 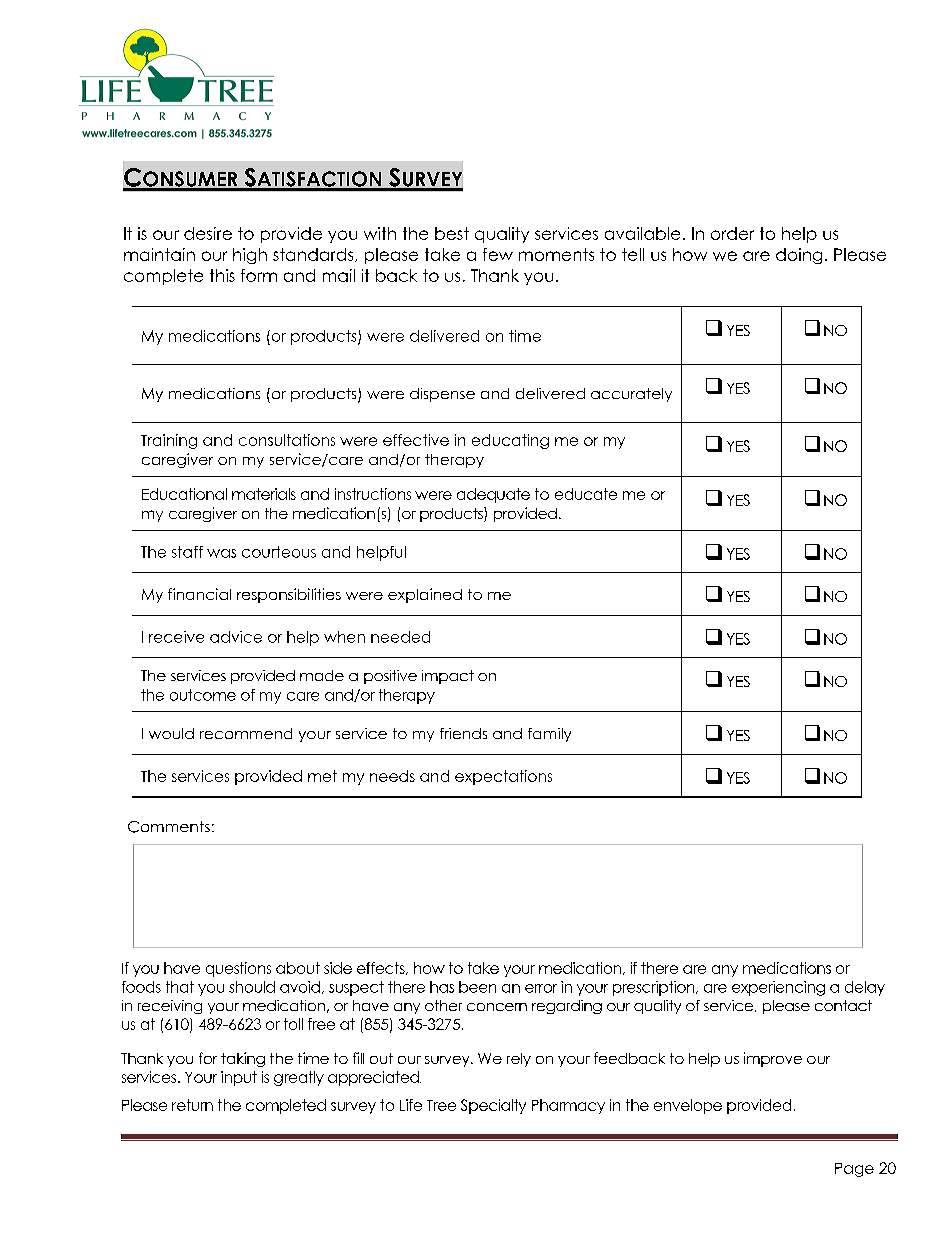 What do you see at coordinates (493, 1106) in the page?
I see `Specialty` at bounding box center [493, 1106].
